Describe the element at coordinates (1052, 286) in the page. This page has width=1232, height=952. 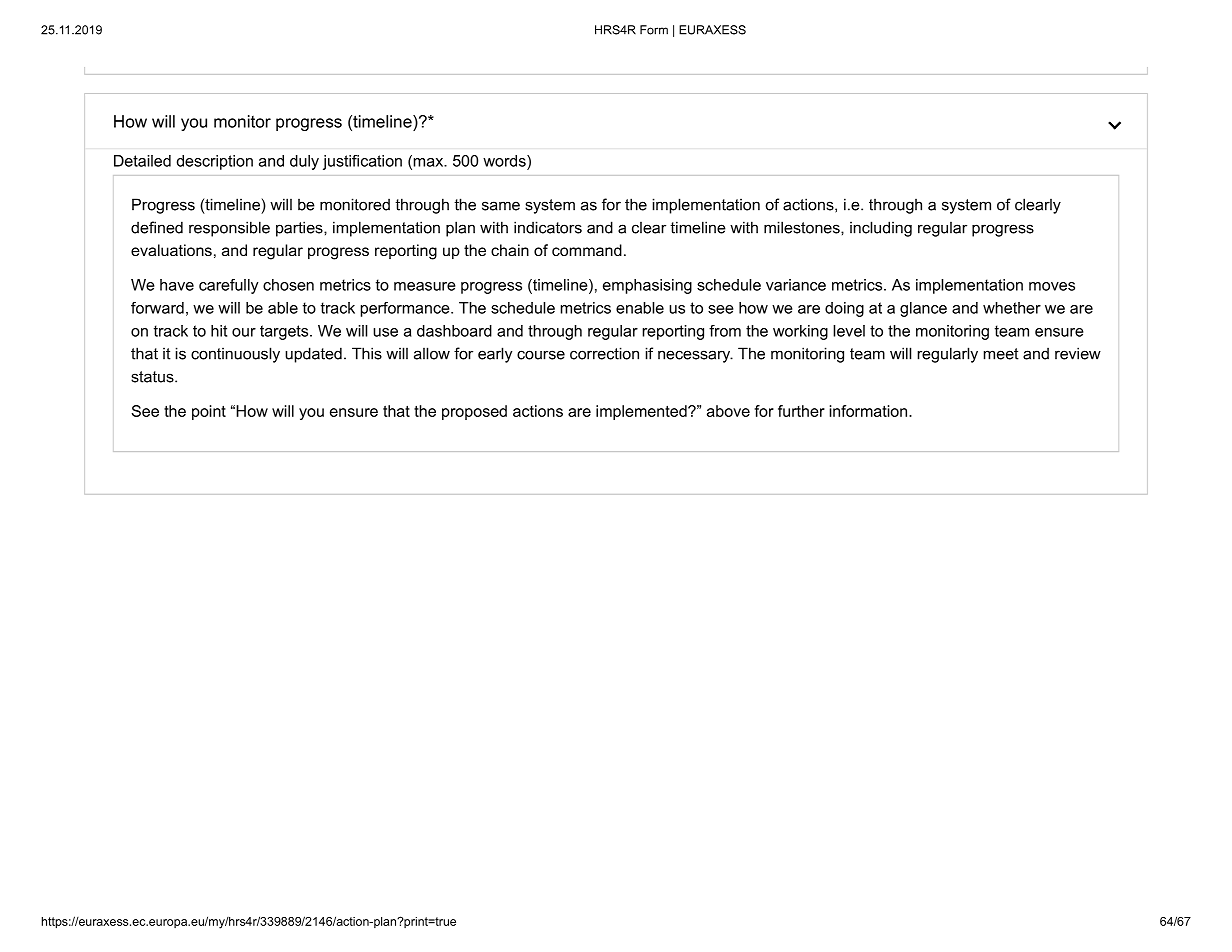
I see `moves` at that location.
